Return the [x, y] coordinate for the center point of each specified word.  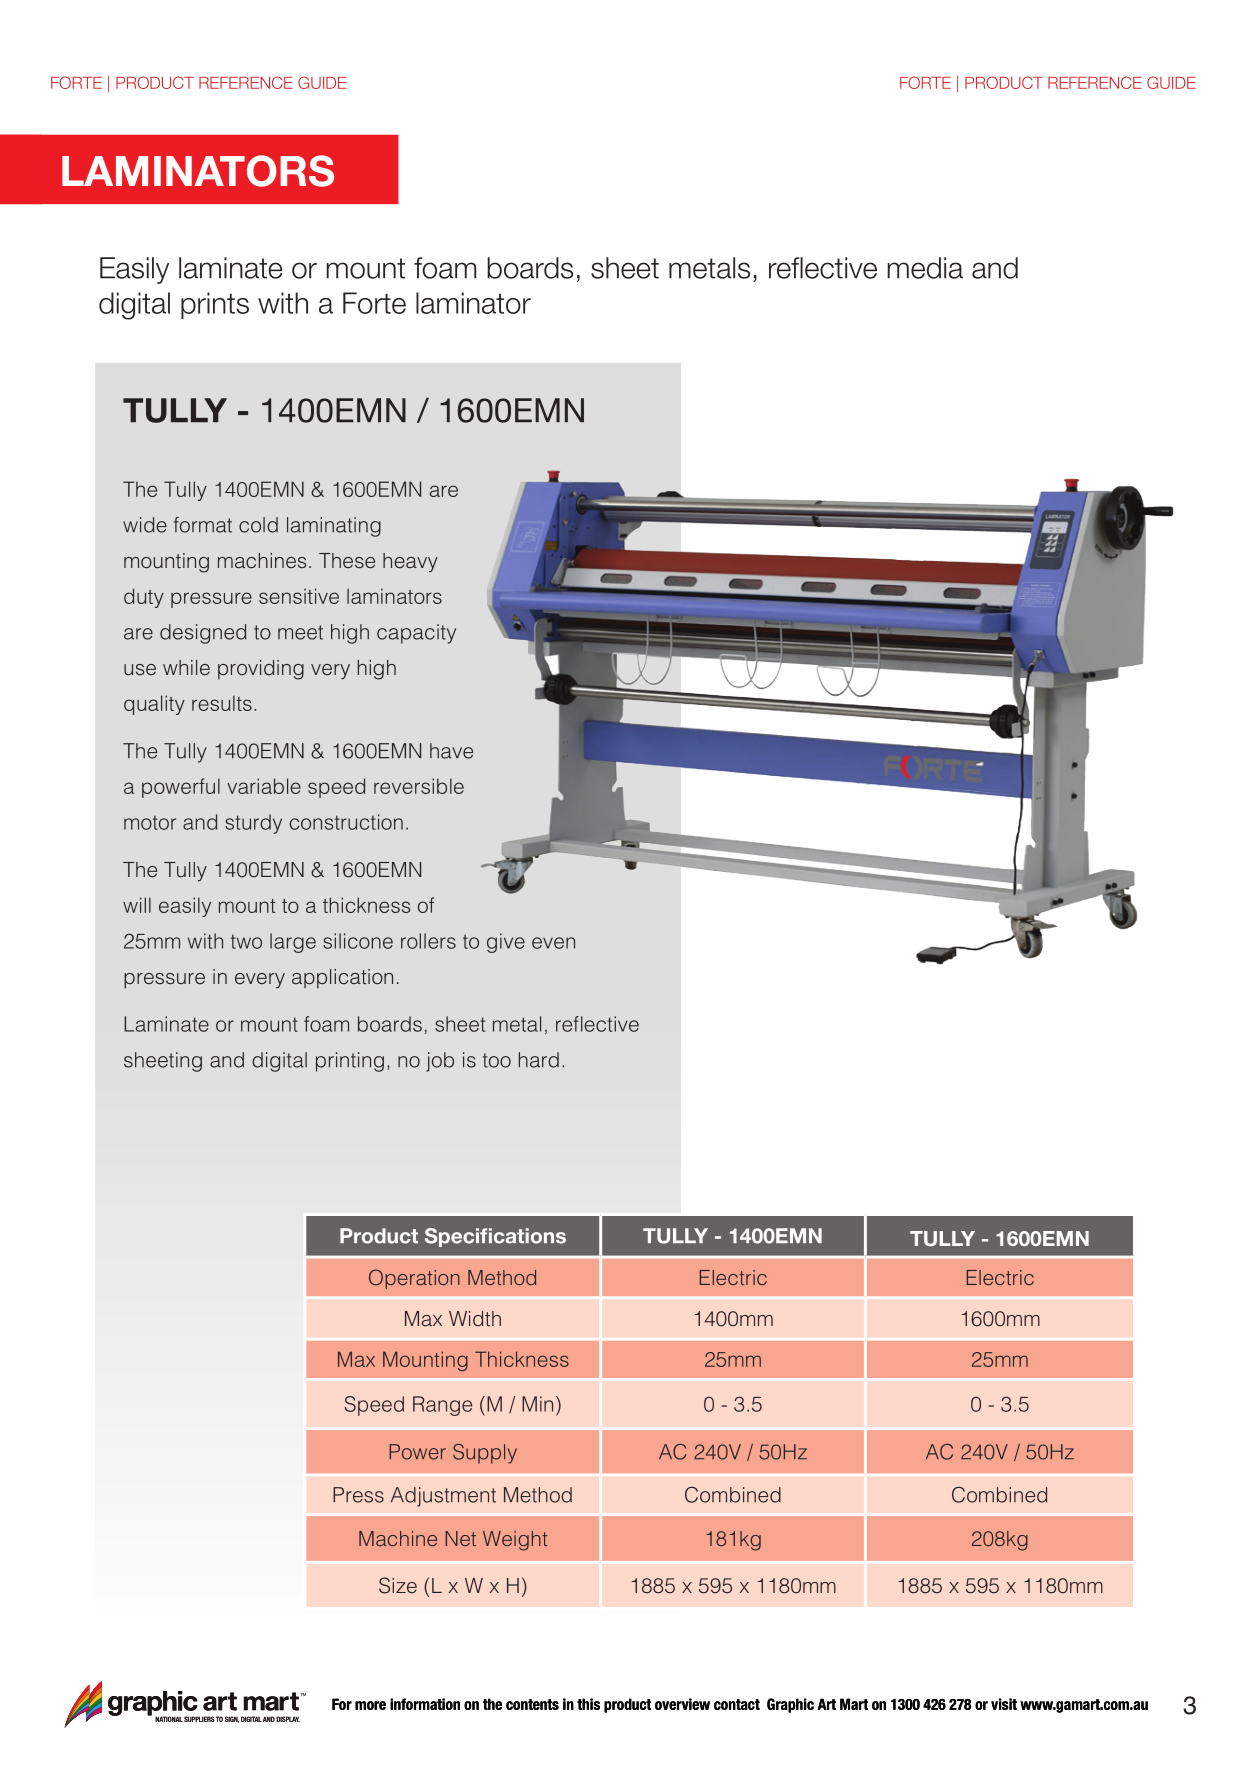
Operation [414, 1279]
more [370, 1705]
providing [261, 670]
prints [215, 305]
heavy [410, 562]
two [246, 941]
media [925, 268]
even [553, 943]
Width [475, 1319]
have [451, 751]
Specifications [495, 1237]
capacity [416, 634]
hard [539, 1060]
